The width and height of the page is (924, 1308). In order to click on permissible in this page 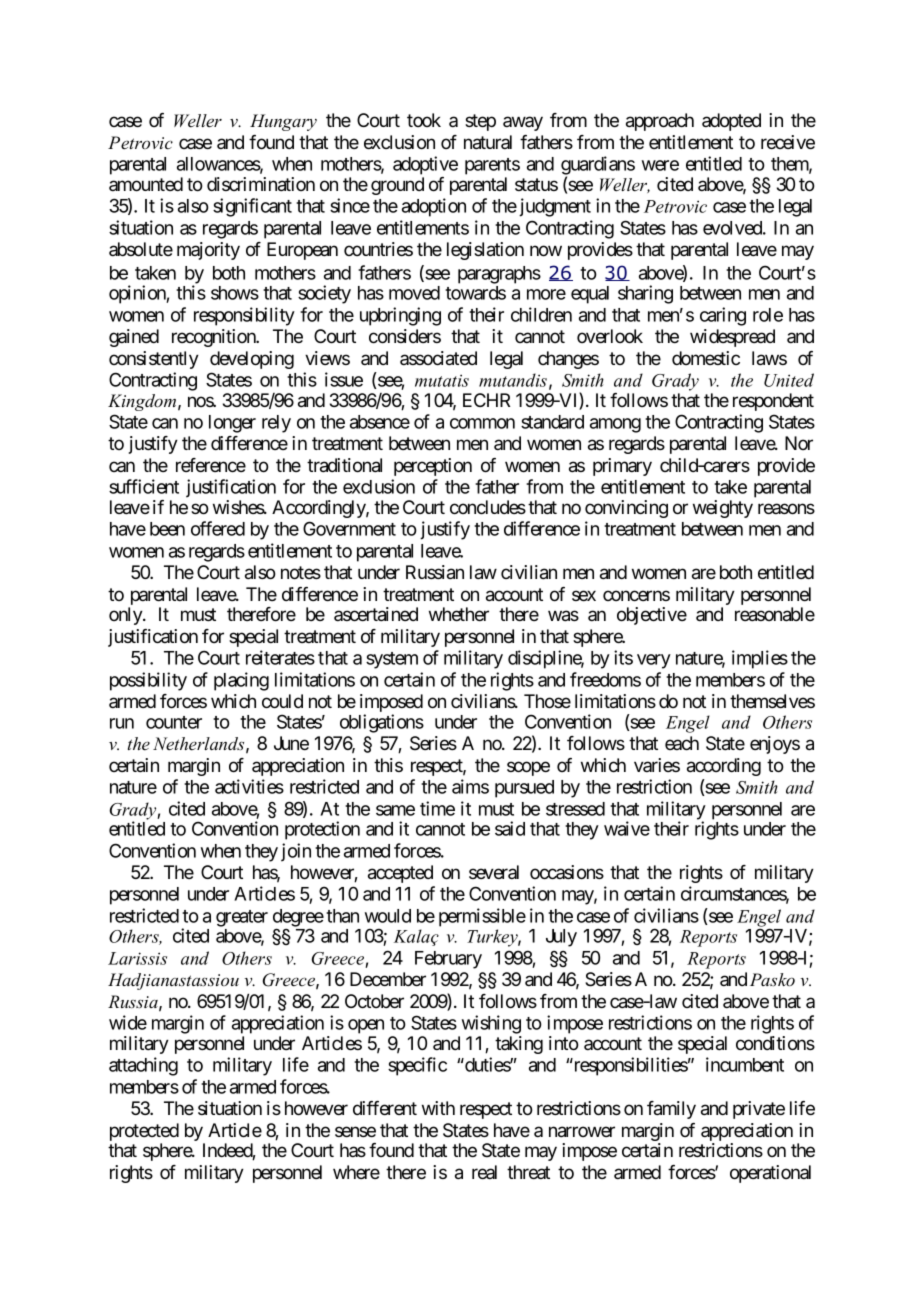, I will do `click(482, 917)`.
